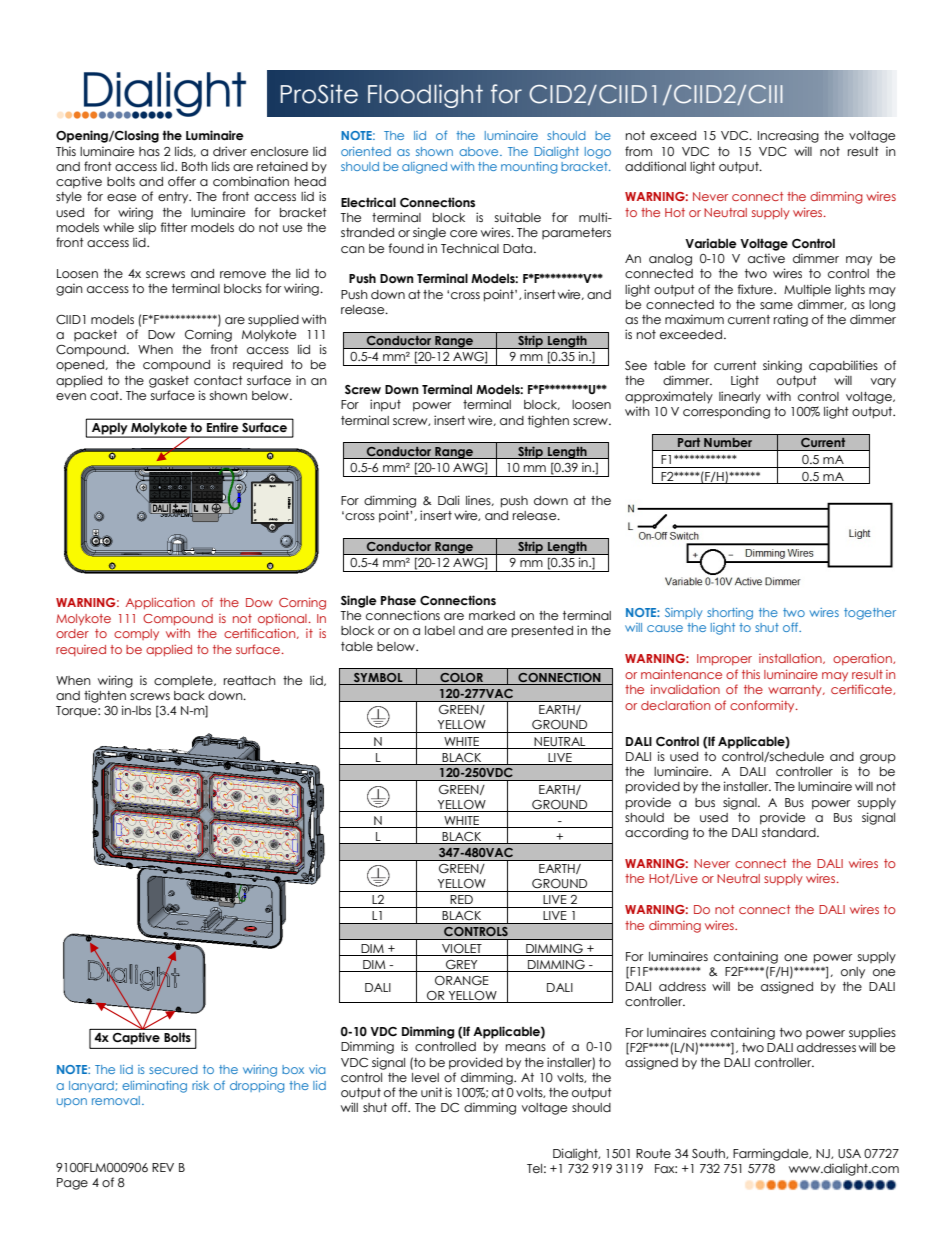  I want to click on installation, so click(791, 659).
